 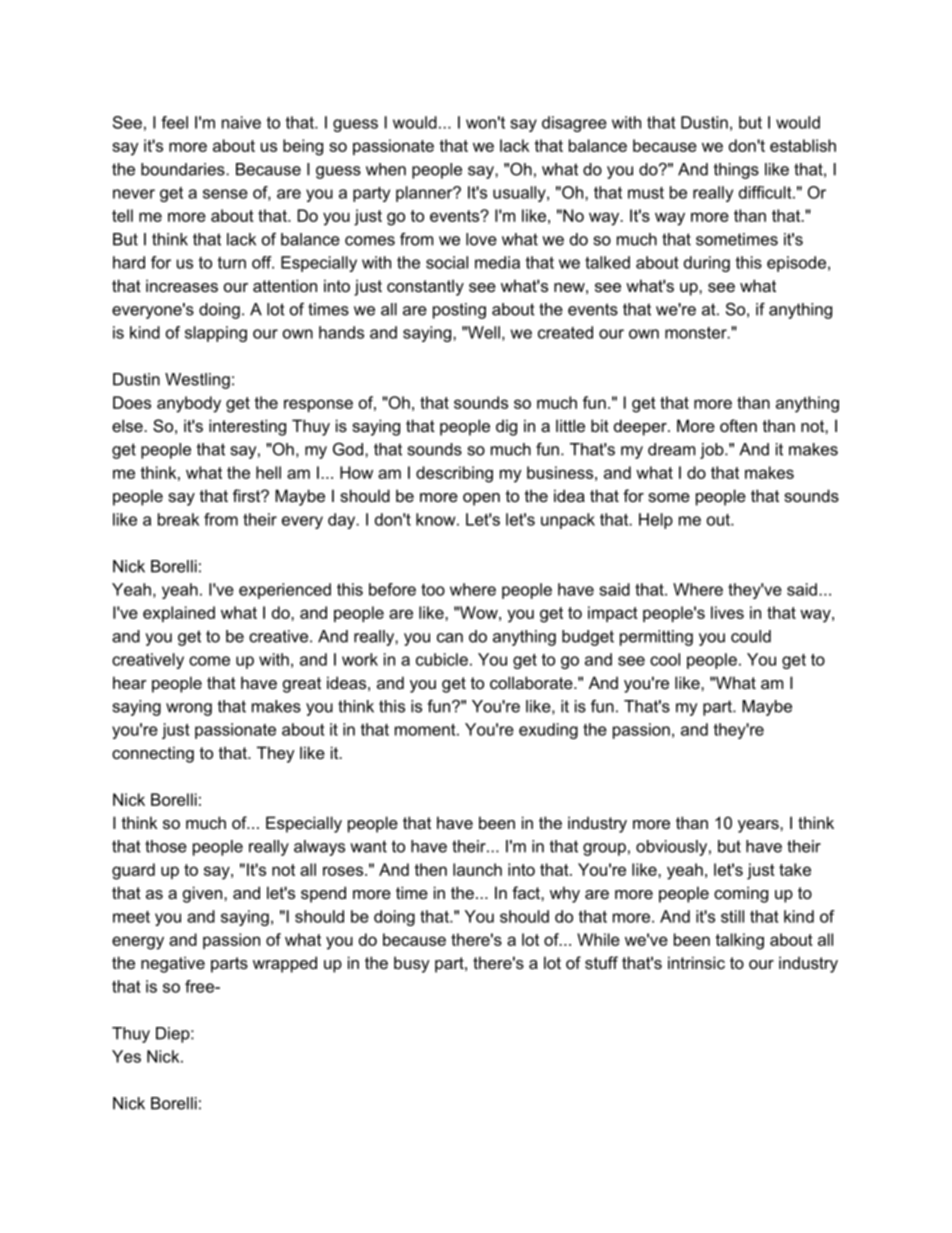 I want to click on boundaries, so click(x=184, y=169).
